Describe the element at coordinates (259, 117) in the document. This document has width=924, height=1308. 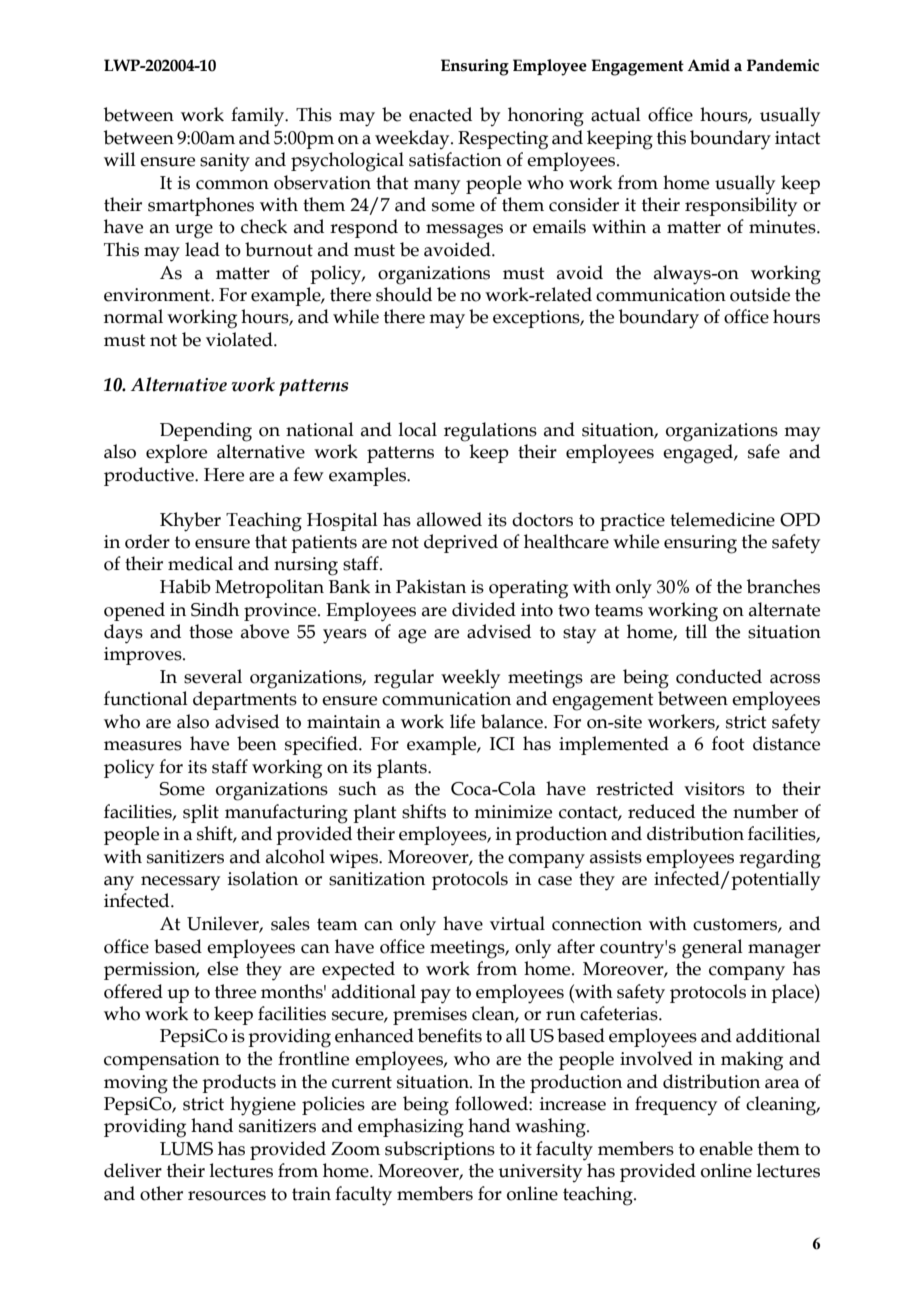
I see `family` at that location.
